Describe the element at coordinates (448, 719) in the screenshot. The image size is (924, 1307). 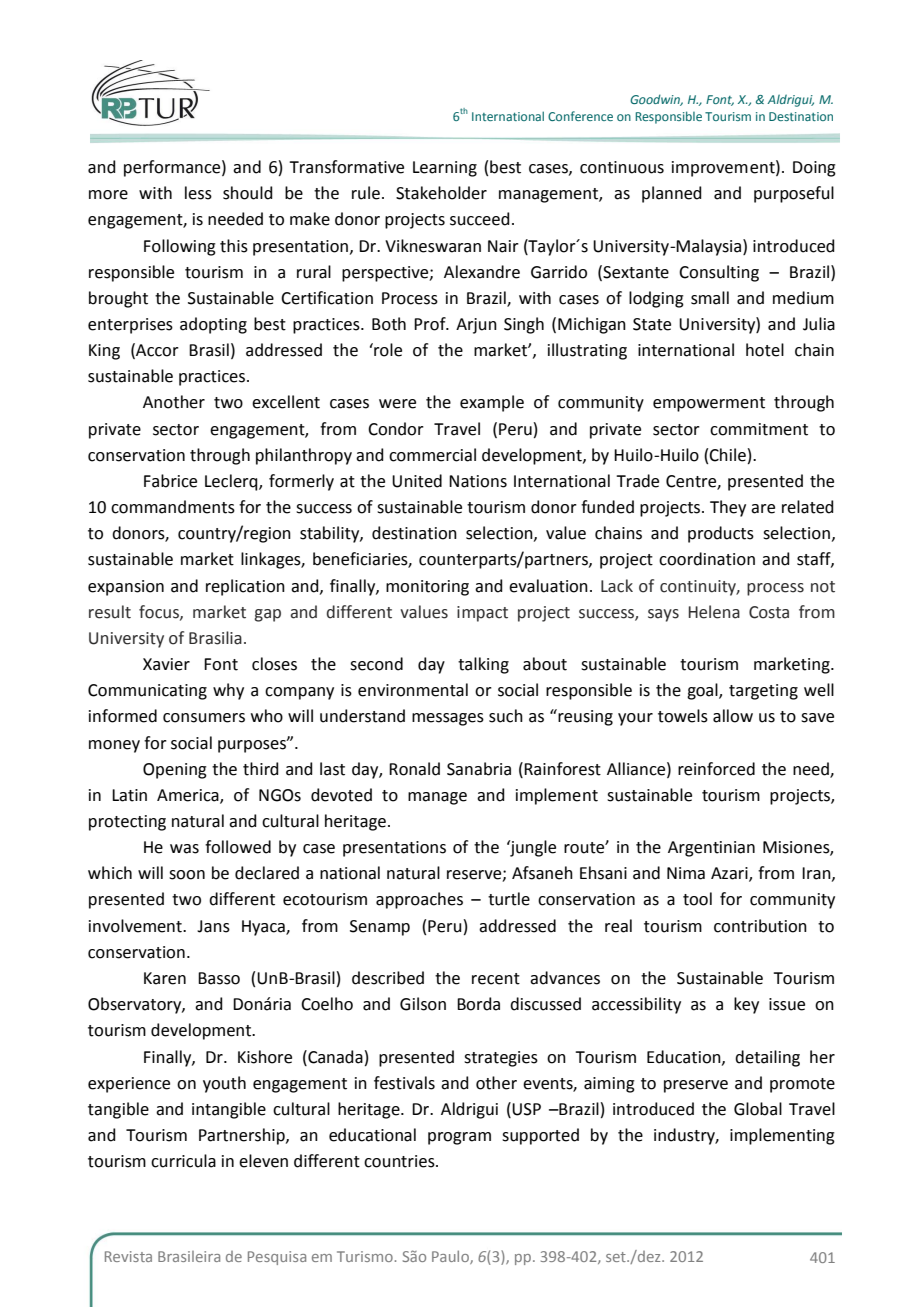
I see `messages` at that location.
